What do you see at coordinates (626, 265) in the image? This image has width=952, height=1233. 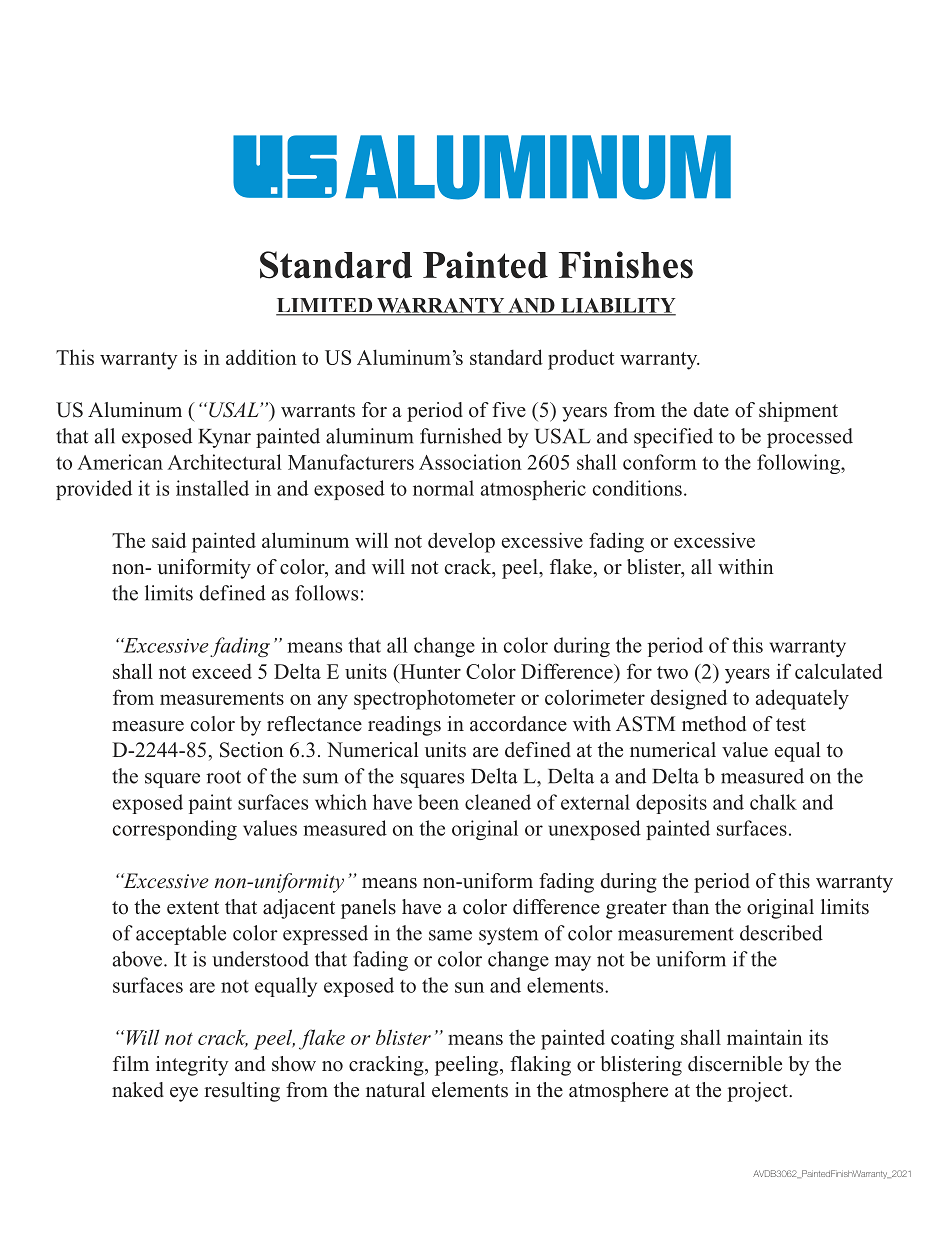 I see `Finishes` at bounding box center [626, 265].
